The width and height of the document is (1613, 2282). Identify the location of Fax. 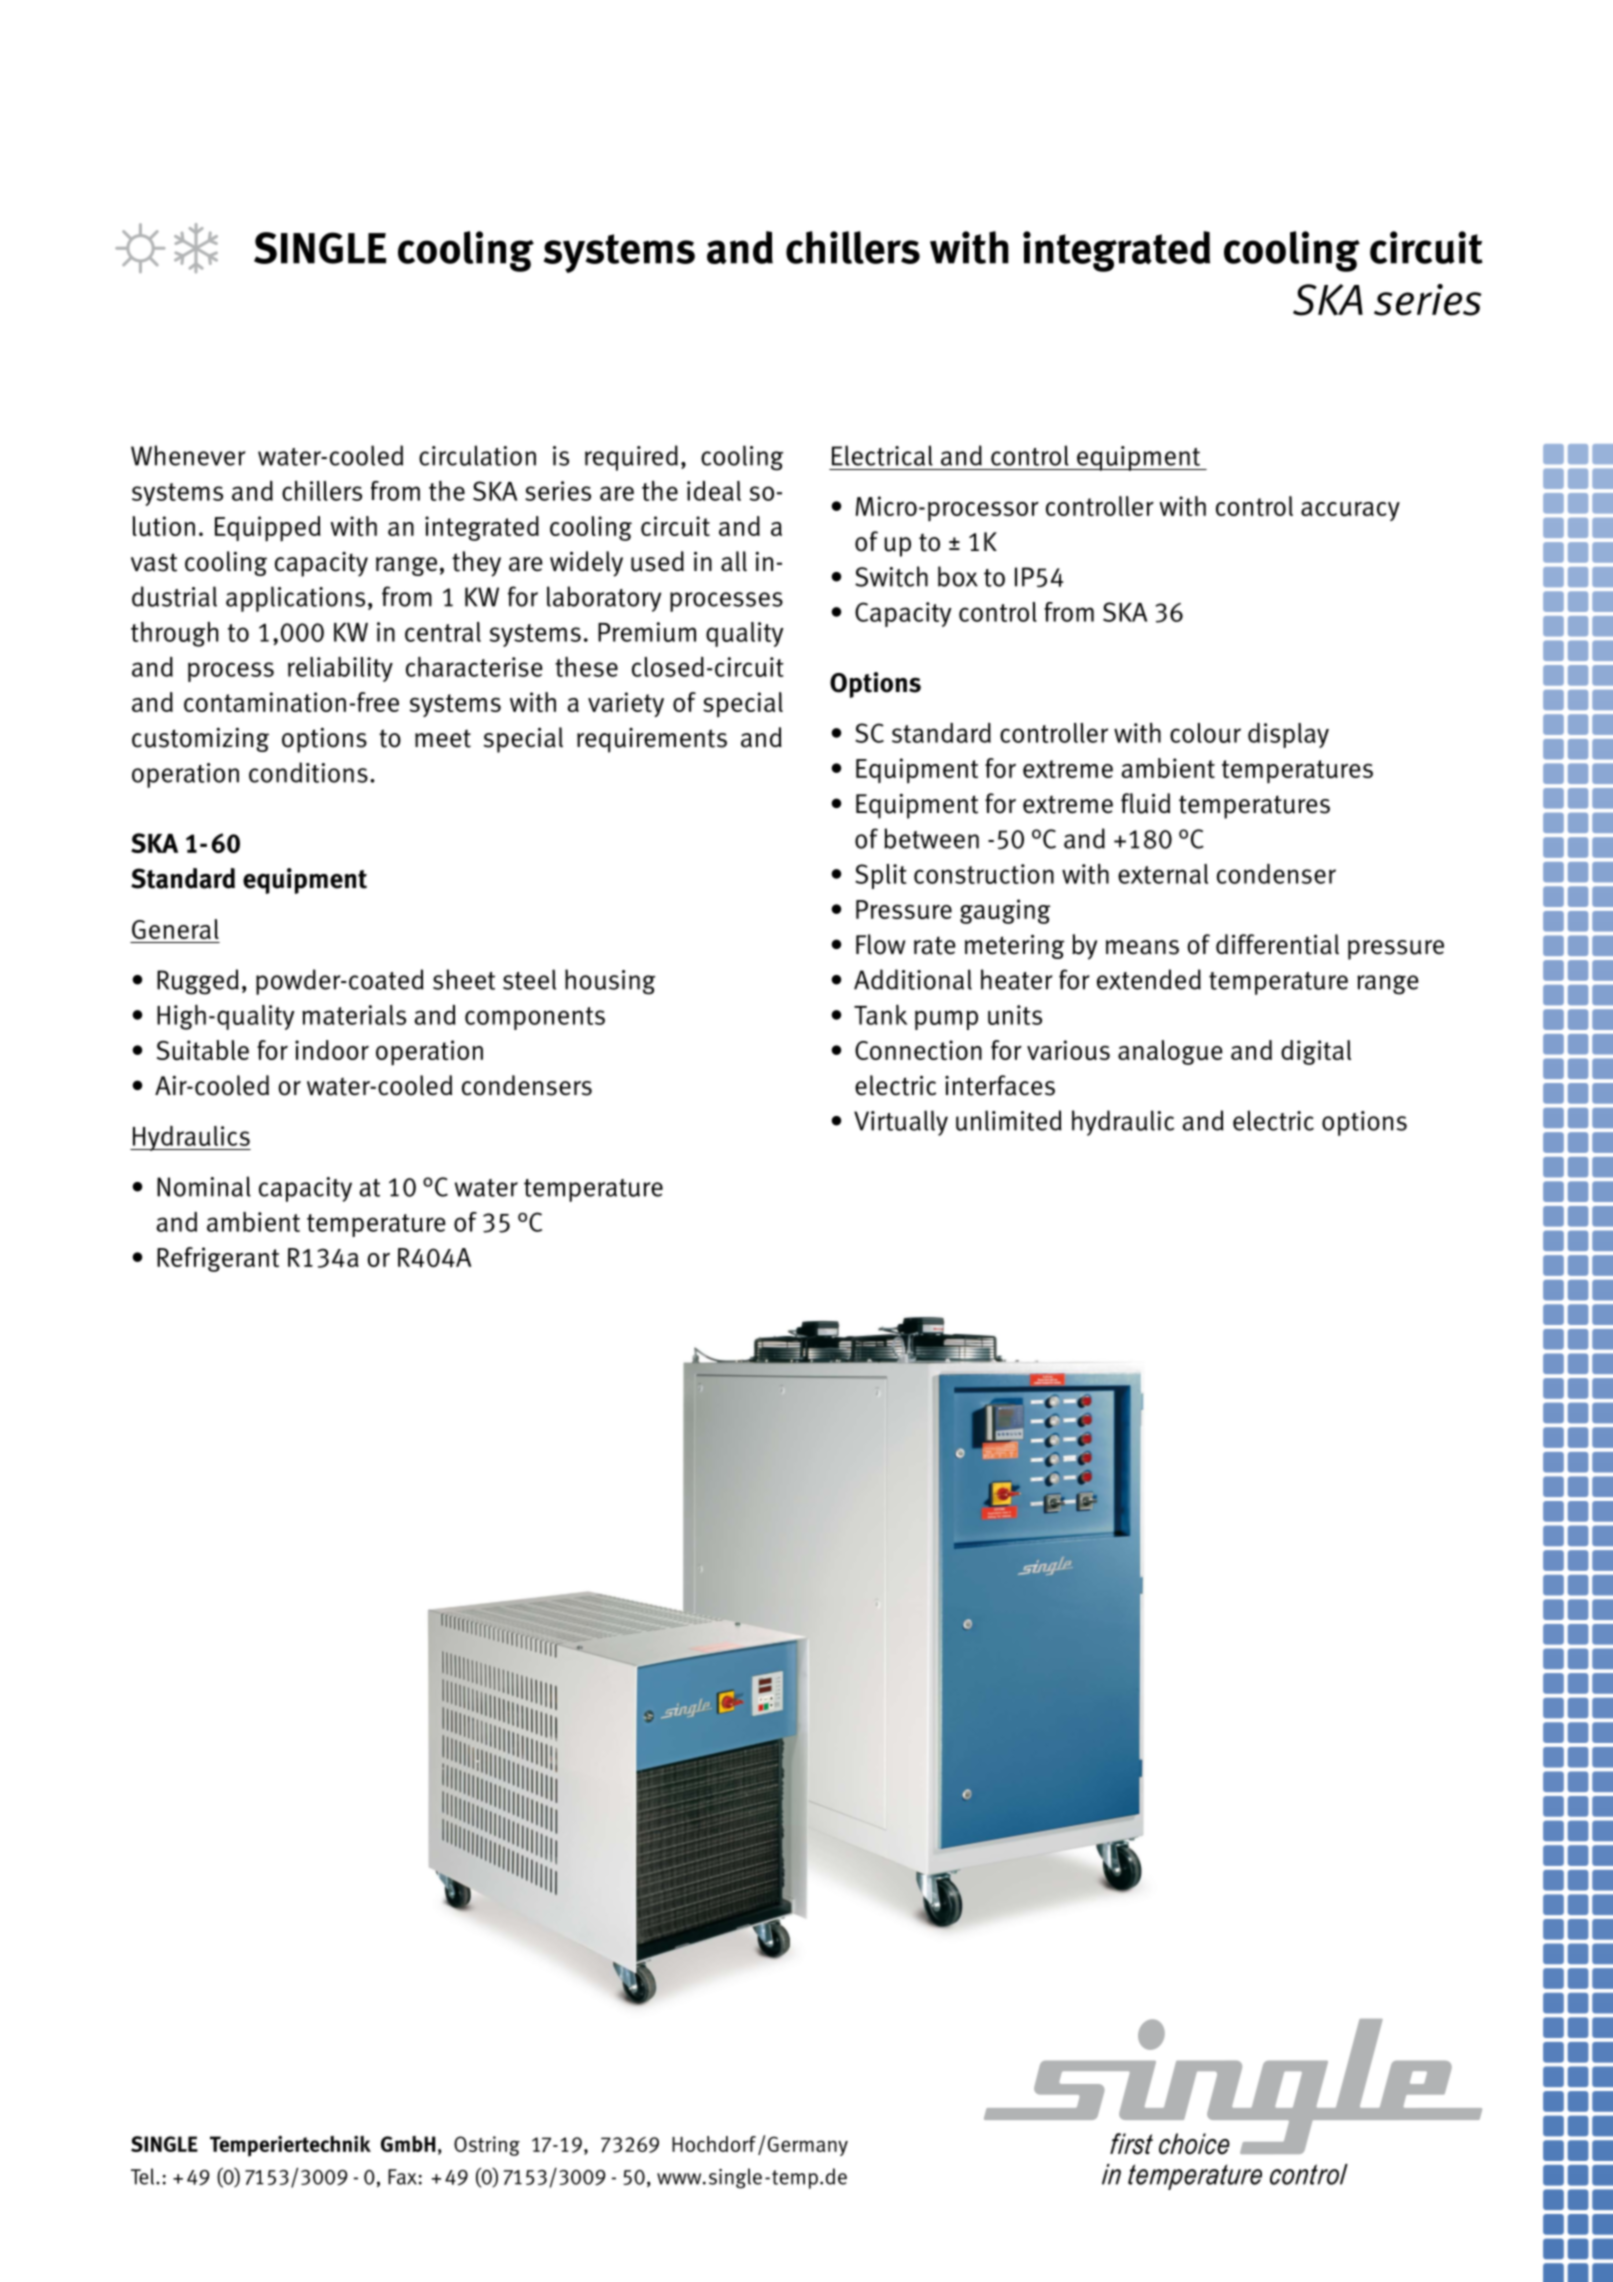
(402, 2177).
